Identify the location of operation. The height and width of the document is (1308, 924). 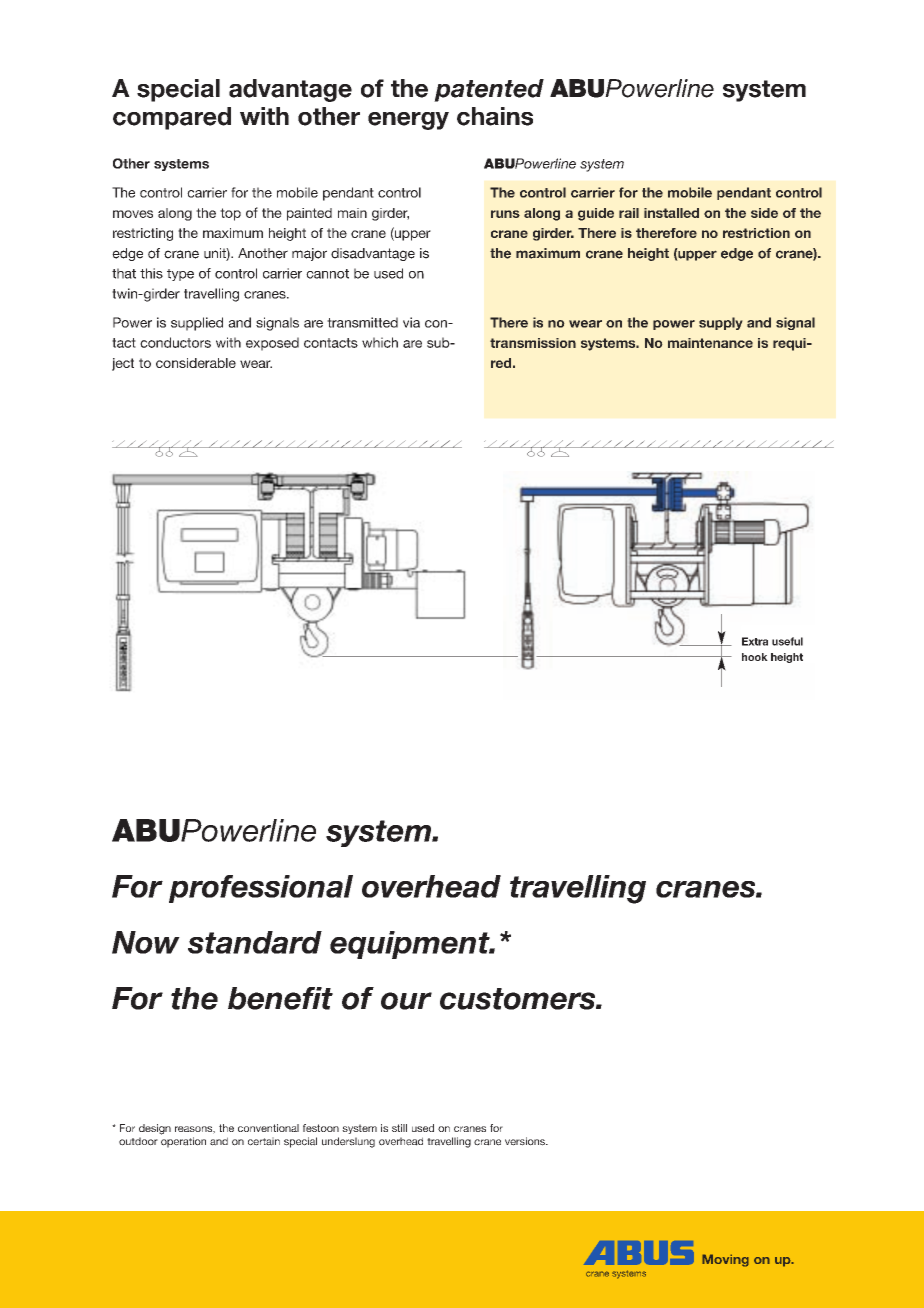
(183, 1142).
